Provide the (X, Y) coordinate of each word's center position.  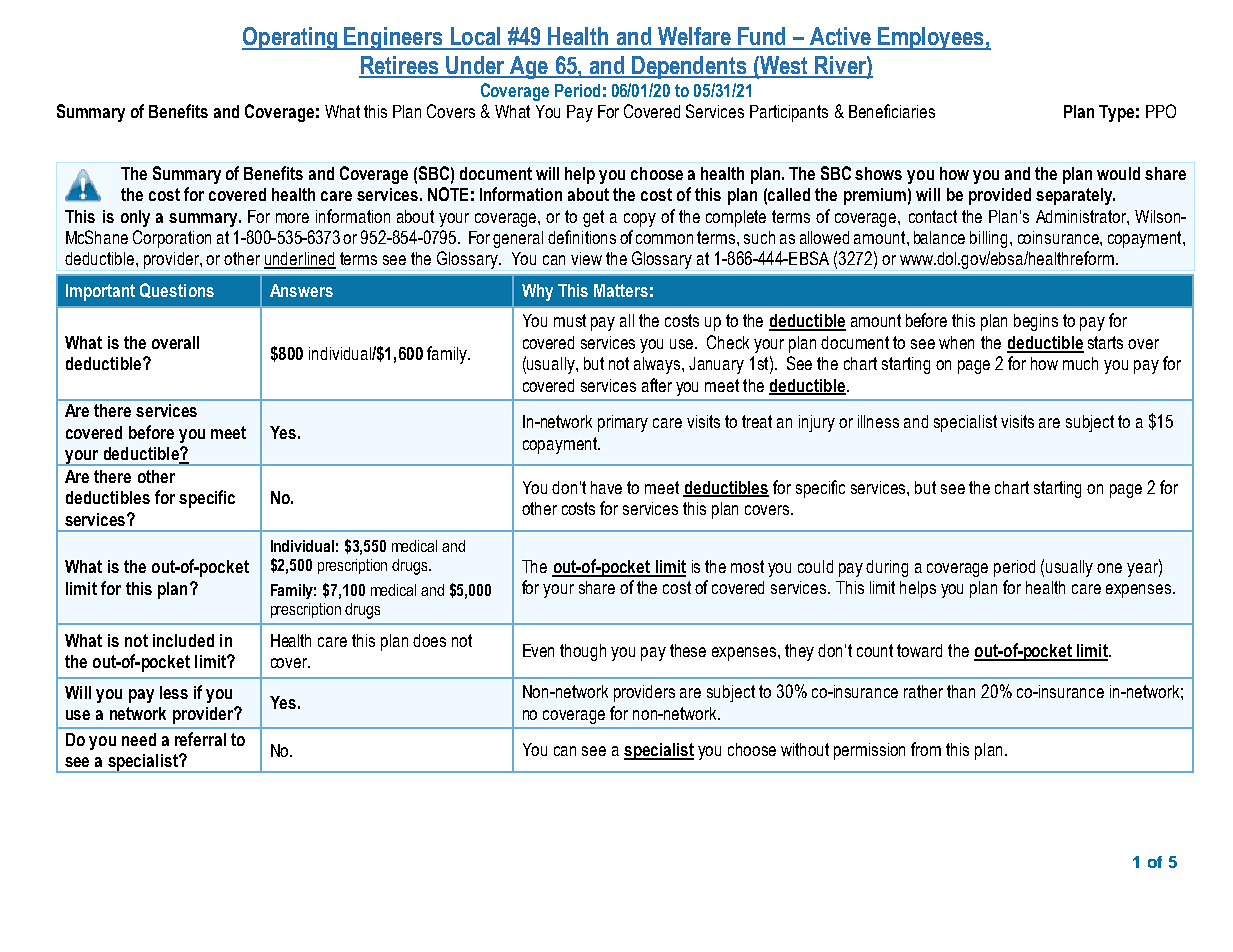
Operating (291, 38)
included (183, 640)
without (805, 749)
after (657, 385)
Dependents (689, 67)
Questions (177, 290)
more (292, 218)
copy (640, 220)
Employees (931, 38)
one (1109, 568)
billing (988, 239)
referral (200, 739)
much (1080, 363)
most (747, 566)
